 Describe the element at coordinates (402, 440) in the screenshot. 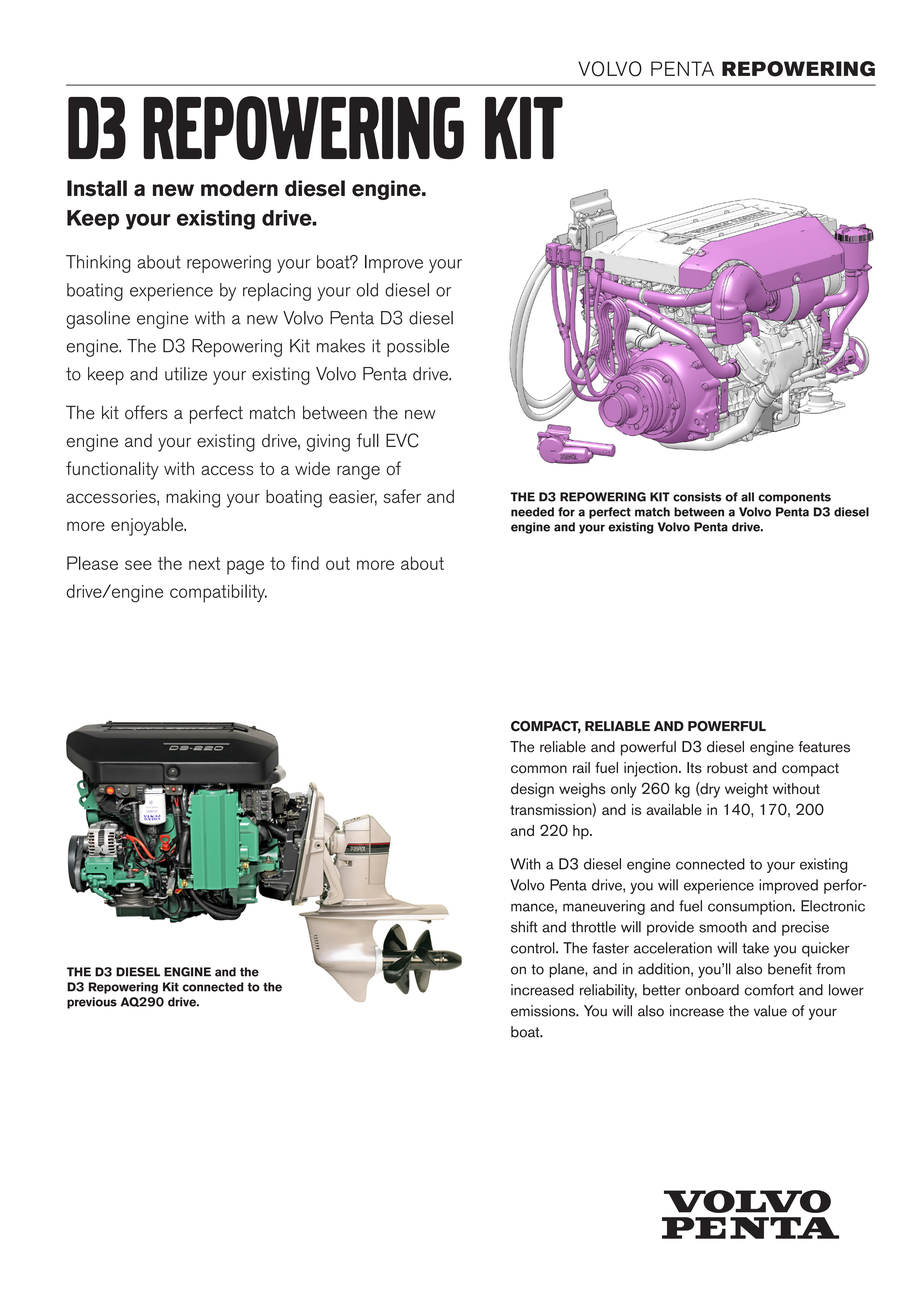

I see `EVC` at that location.
